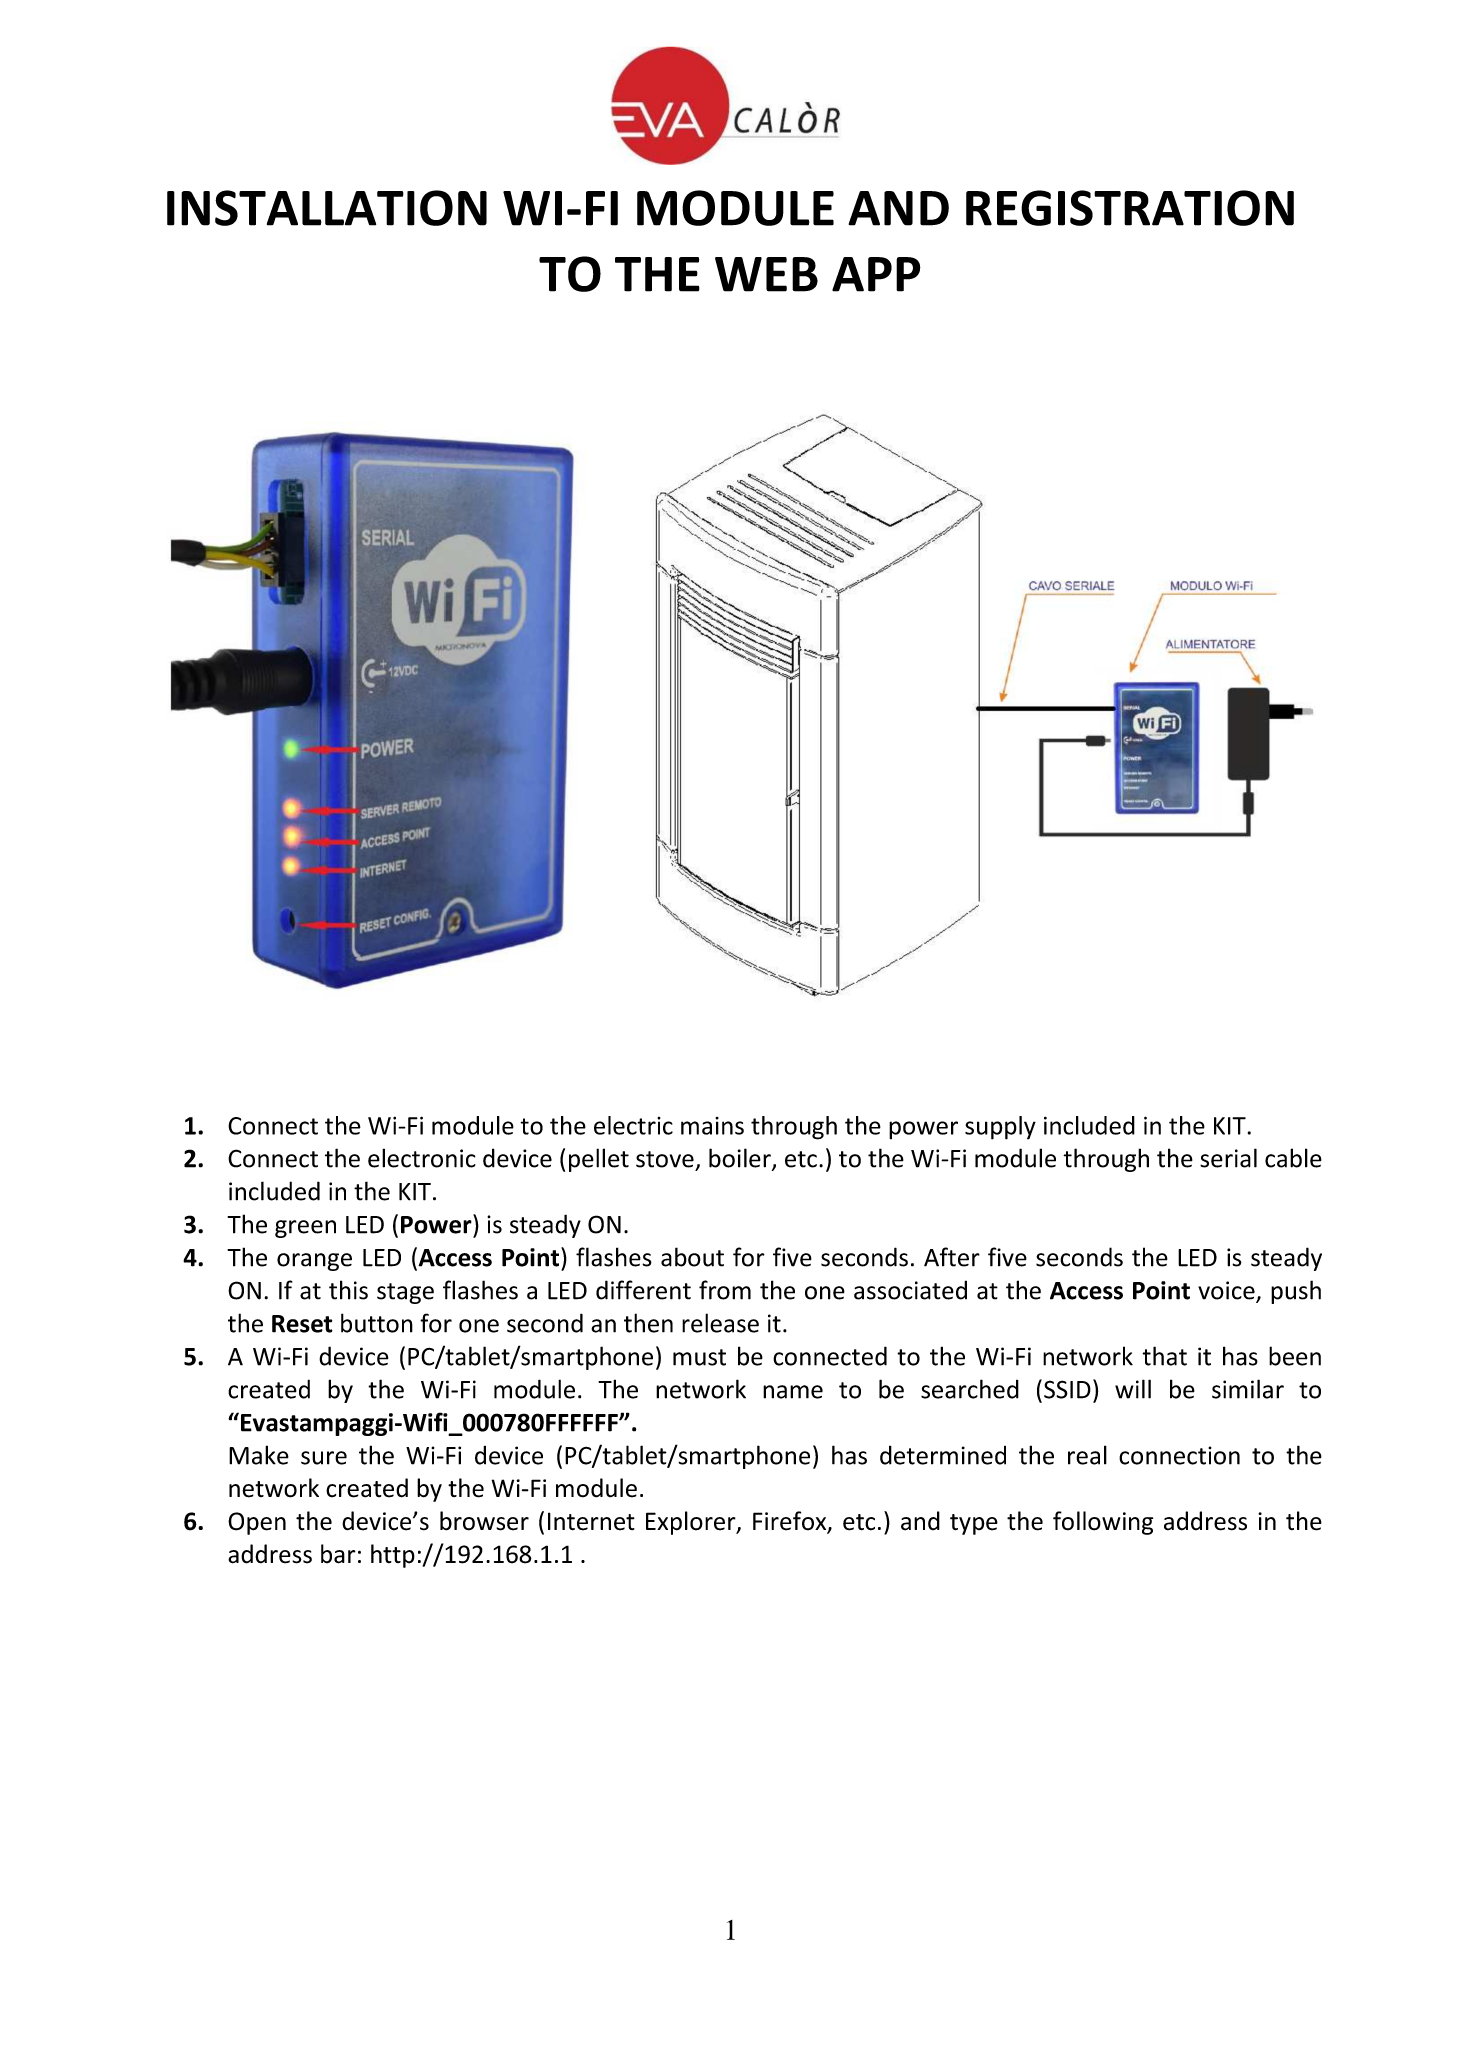 This document has width=1461, height=2068. I want to click on WEB, so click(766, 274).
